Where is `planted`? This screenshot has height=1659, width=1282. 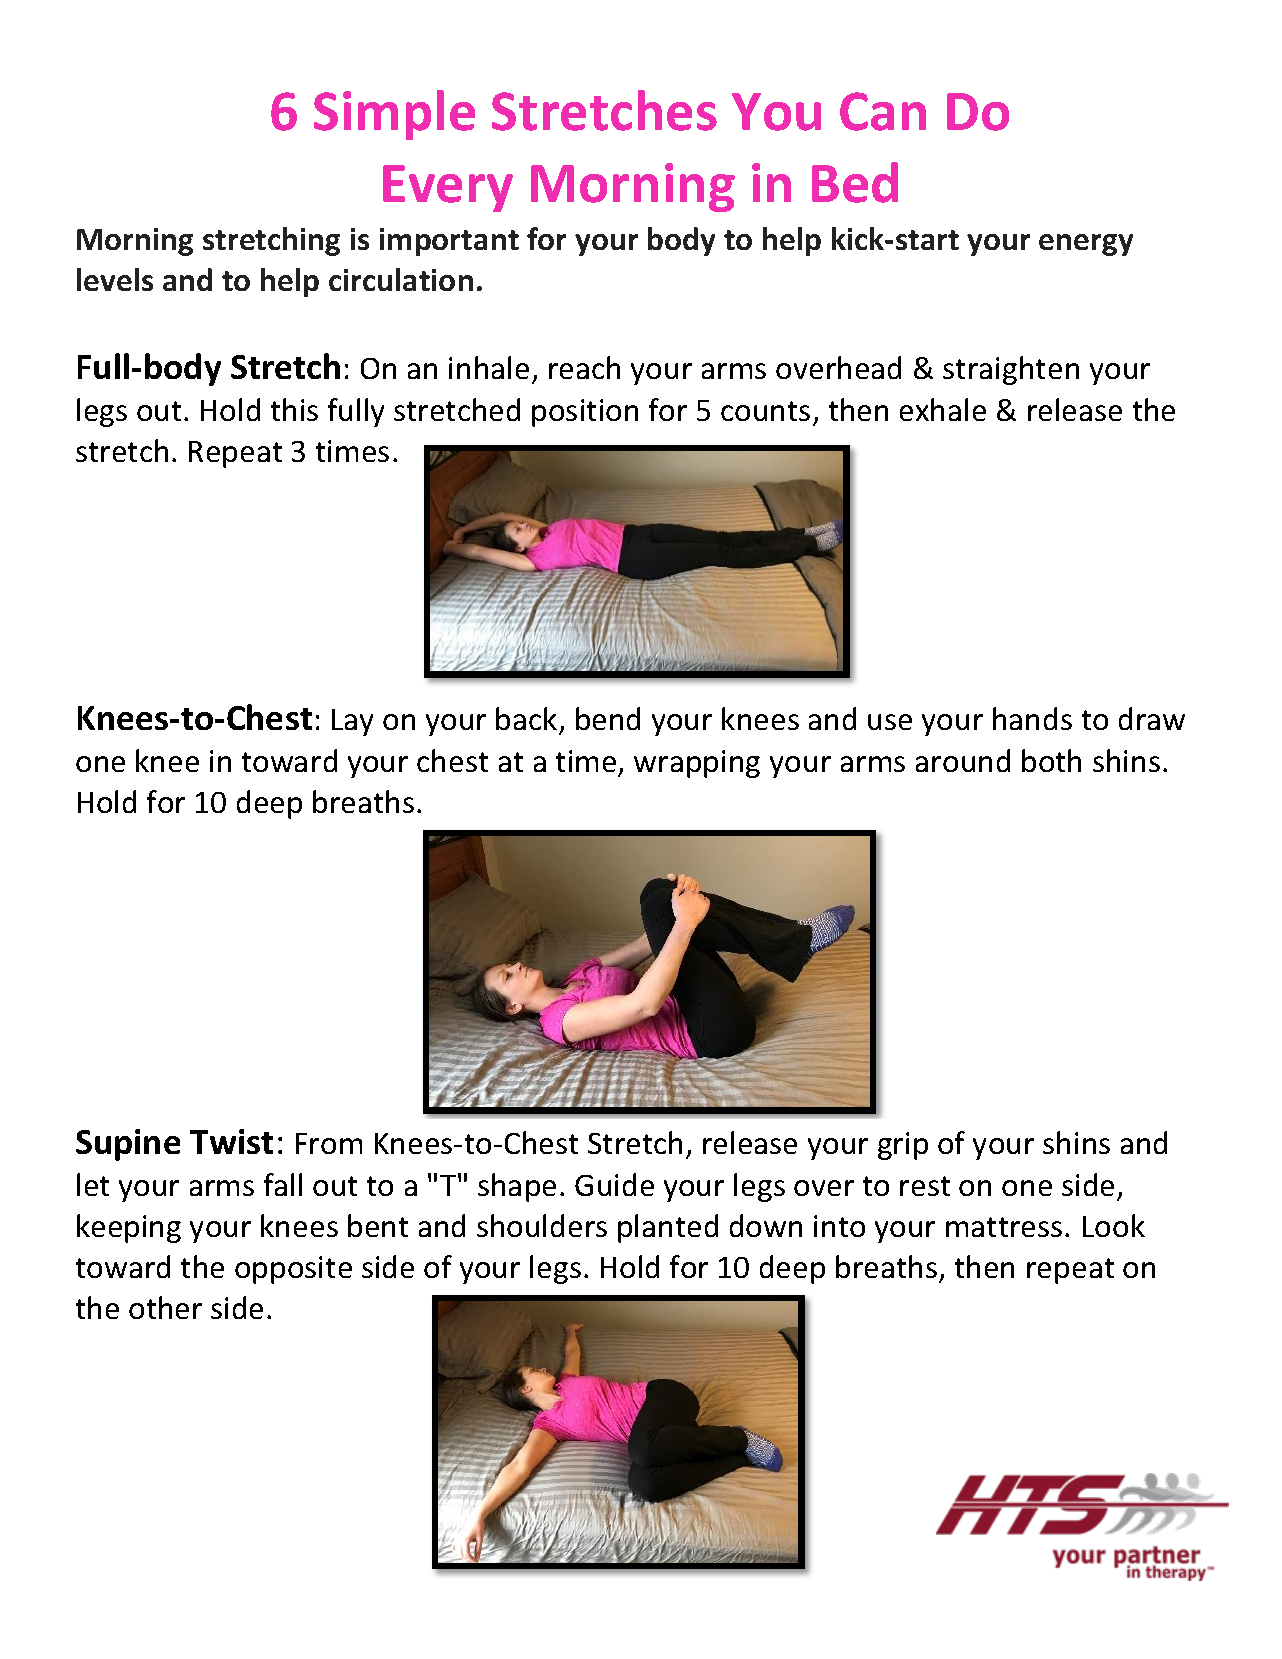 planted is located at coordinates (668, 1228).
